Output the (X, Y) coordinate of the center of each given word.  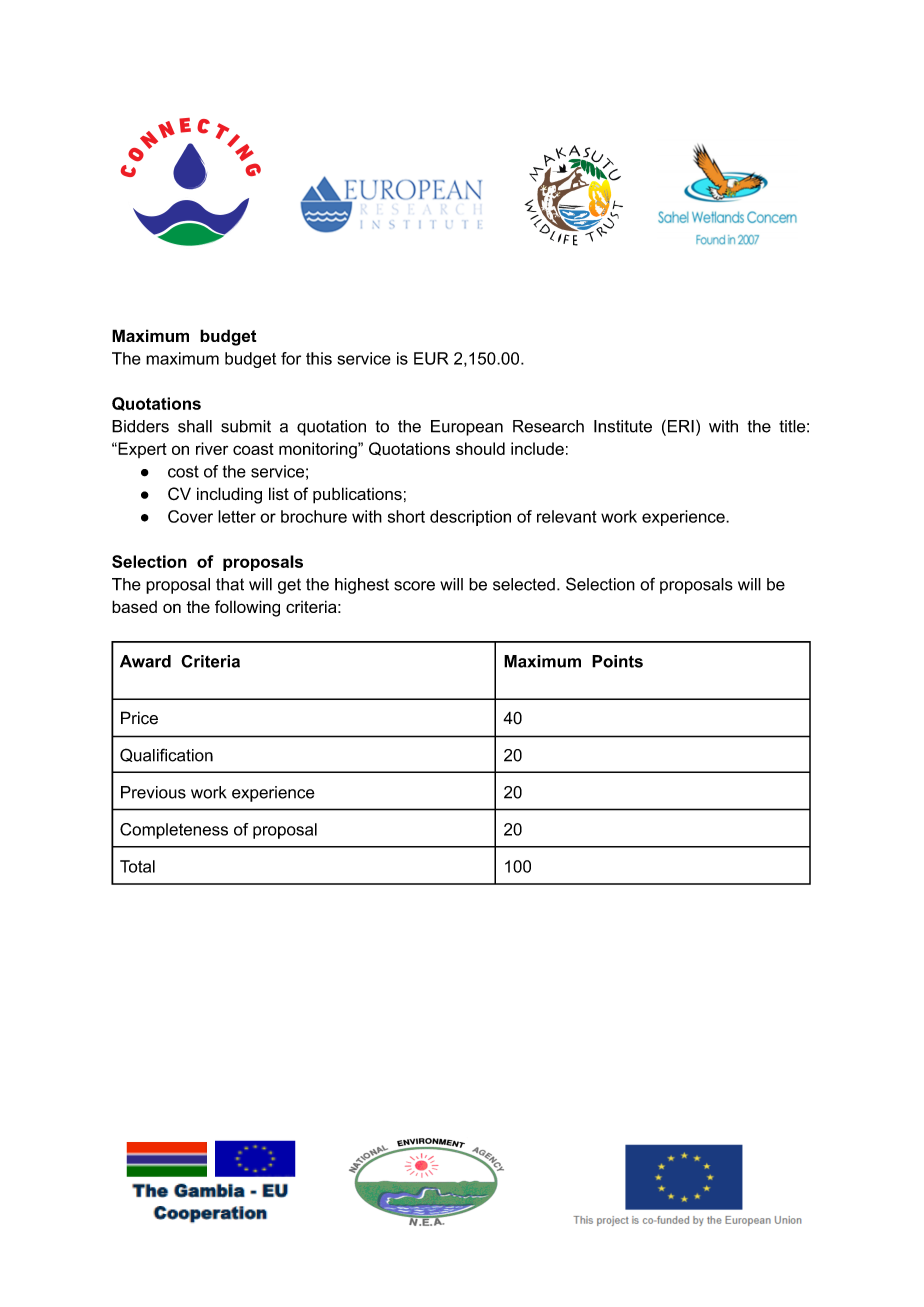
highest (362, 586)
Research (548, 426)
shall (195, 426)
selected (524, 584)
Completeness (174, 831)
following (247, 608)
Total (137, 866)
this (319, 358)
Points (617, 661)
